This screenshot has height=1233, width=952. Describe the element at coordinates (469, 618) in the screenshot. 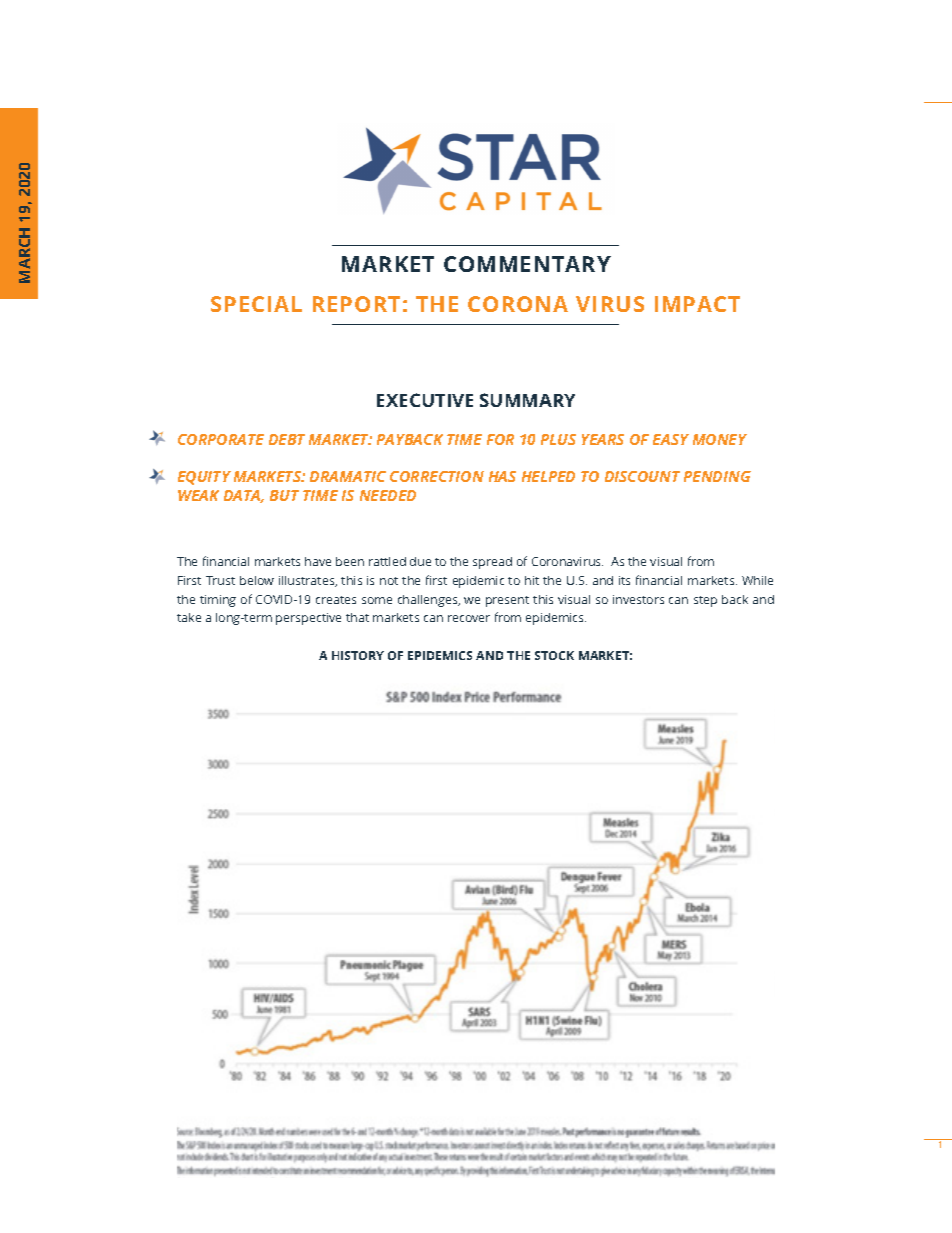

I see `recover` at that location.
